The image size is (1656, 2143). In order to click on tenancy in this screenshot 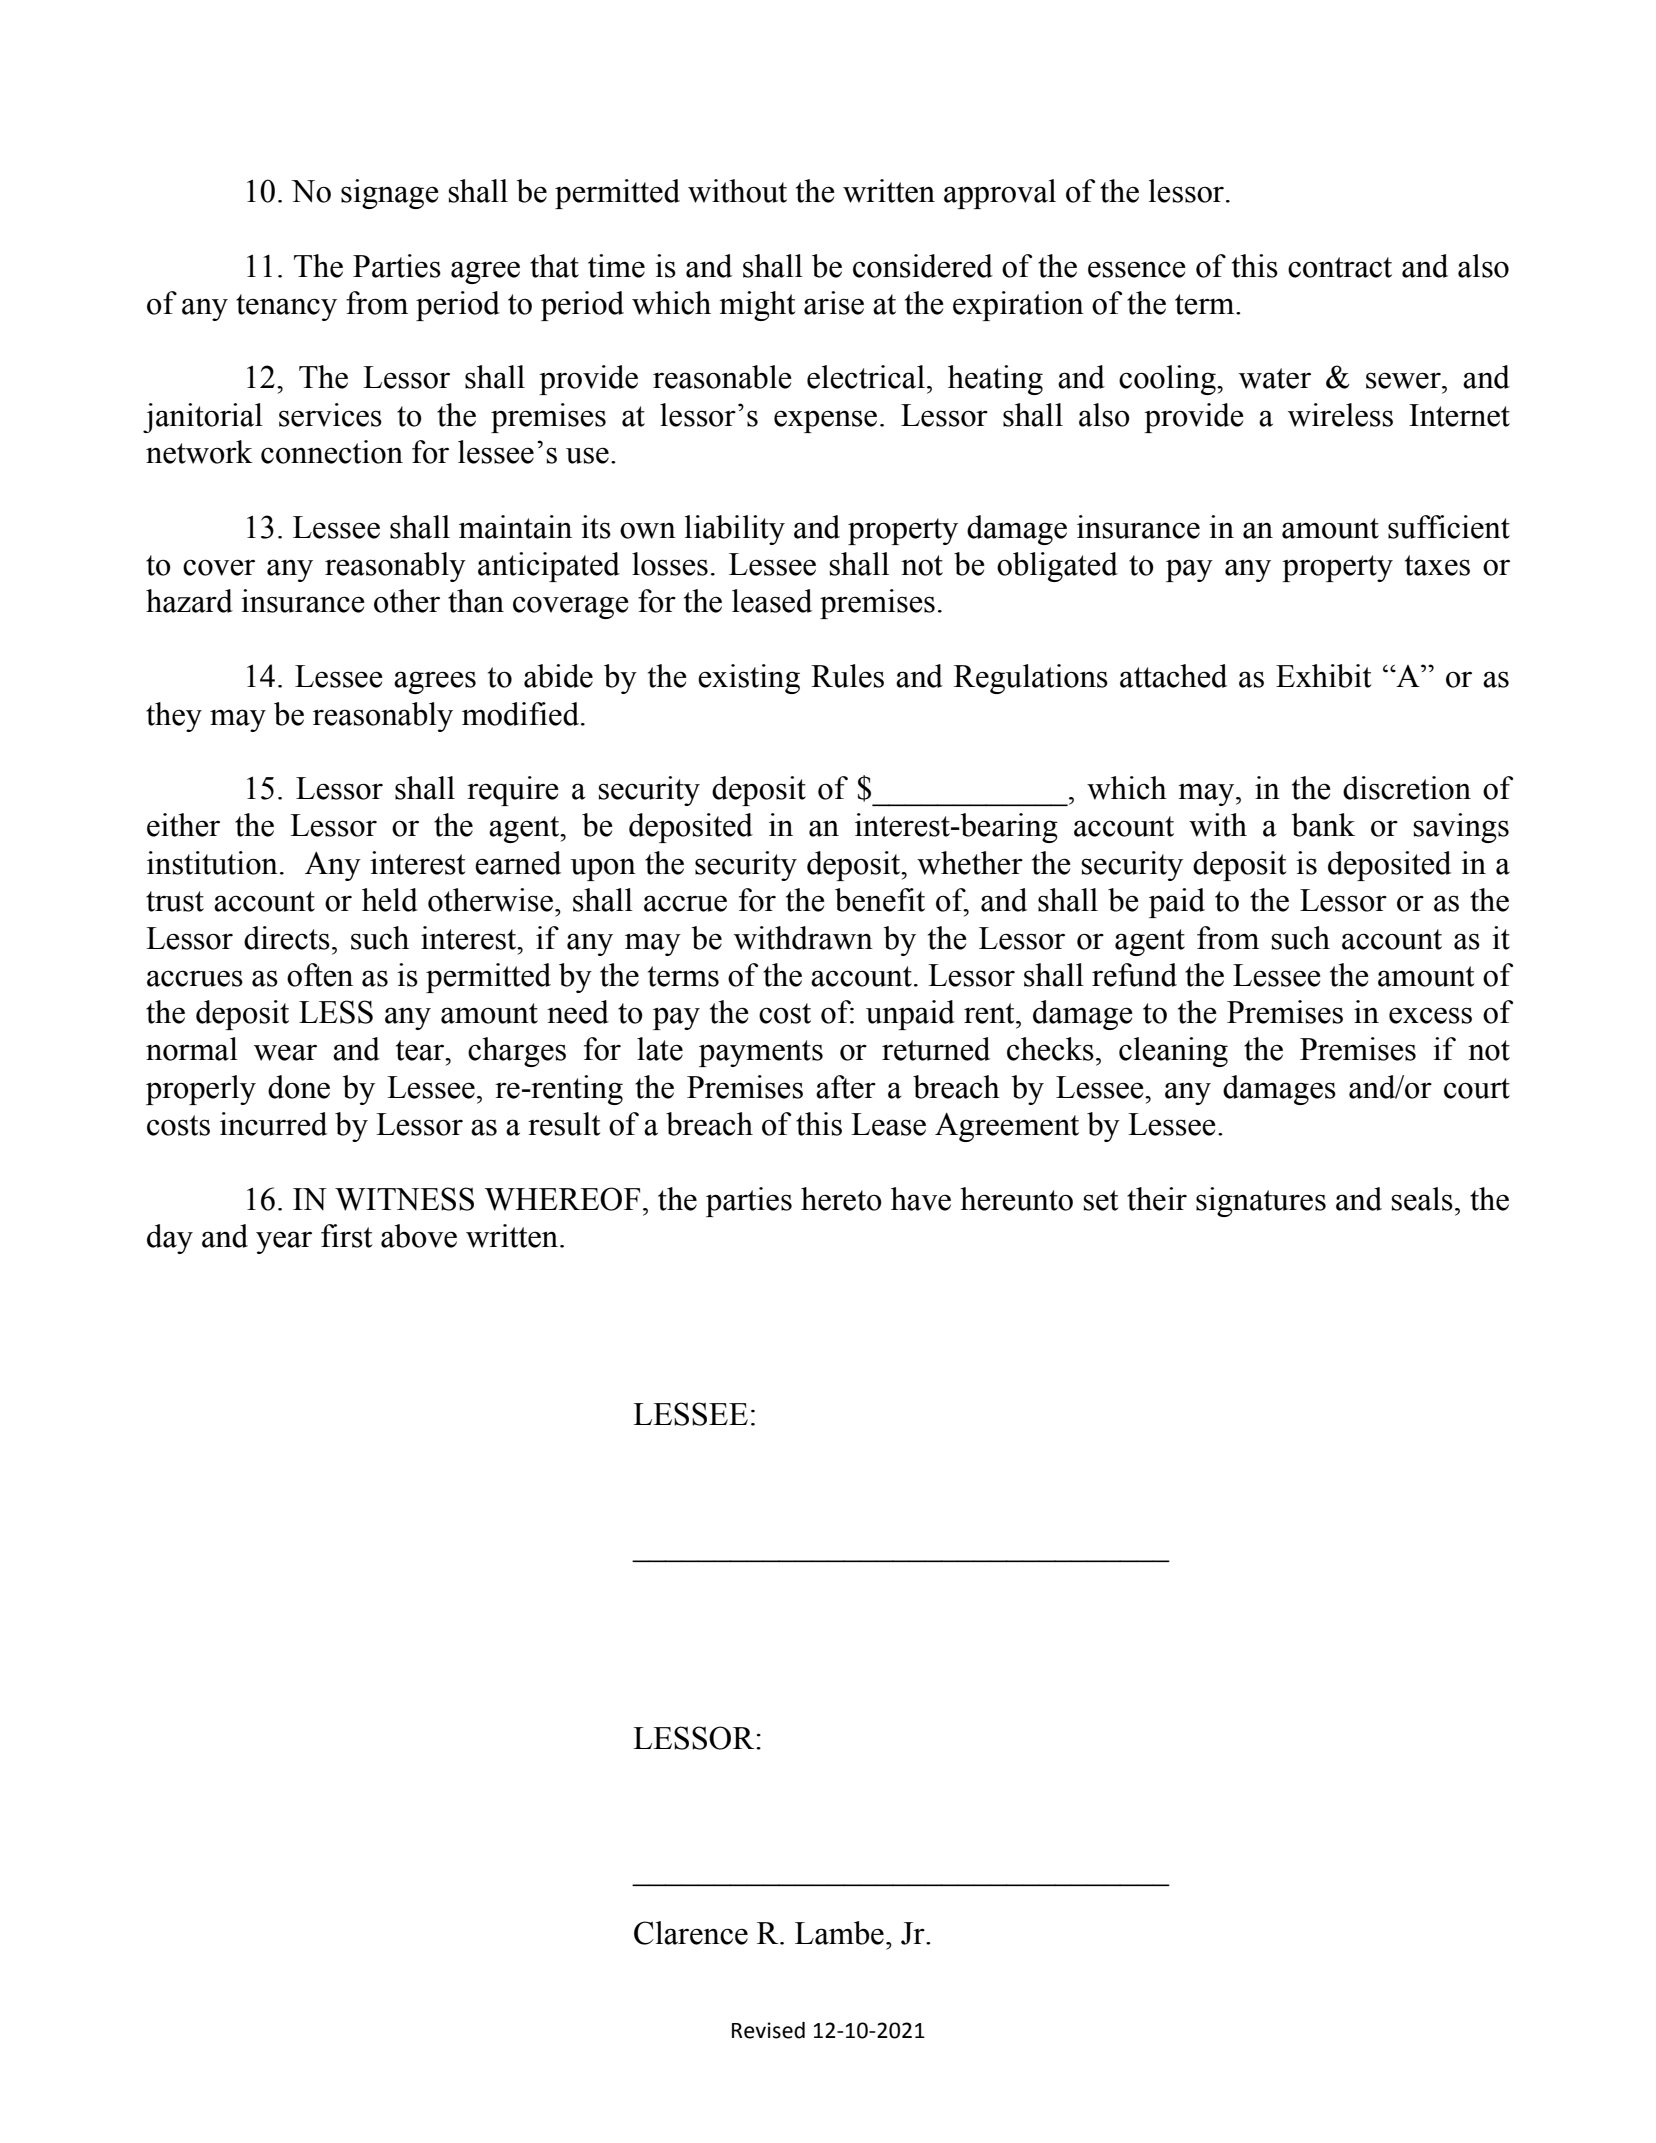, I will do `click(286, 307)`.
